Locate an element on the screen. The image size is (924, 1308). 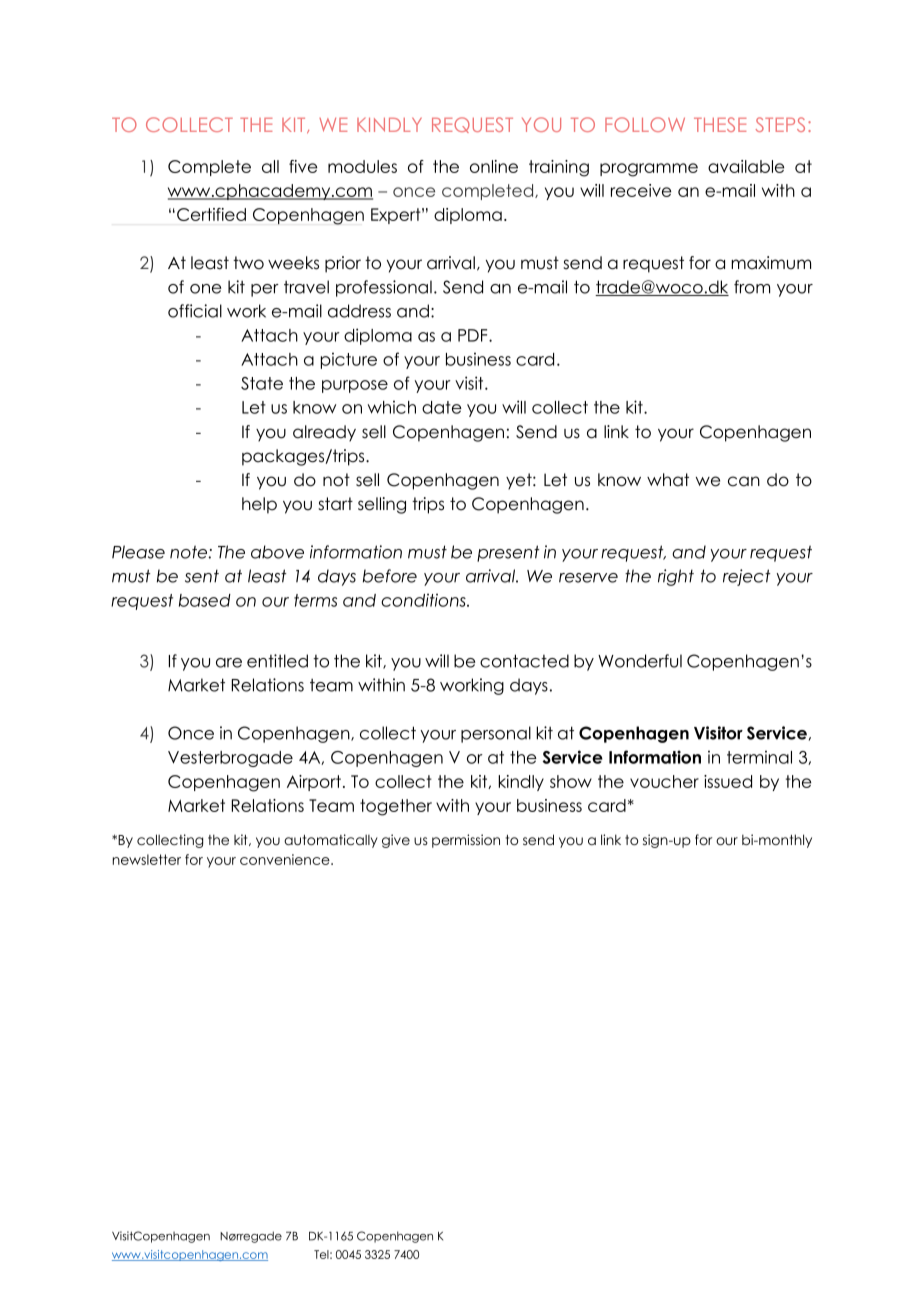
from is located at coordinates (752, 287).
